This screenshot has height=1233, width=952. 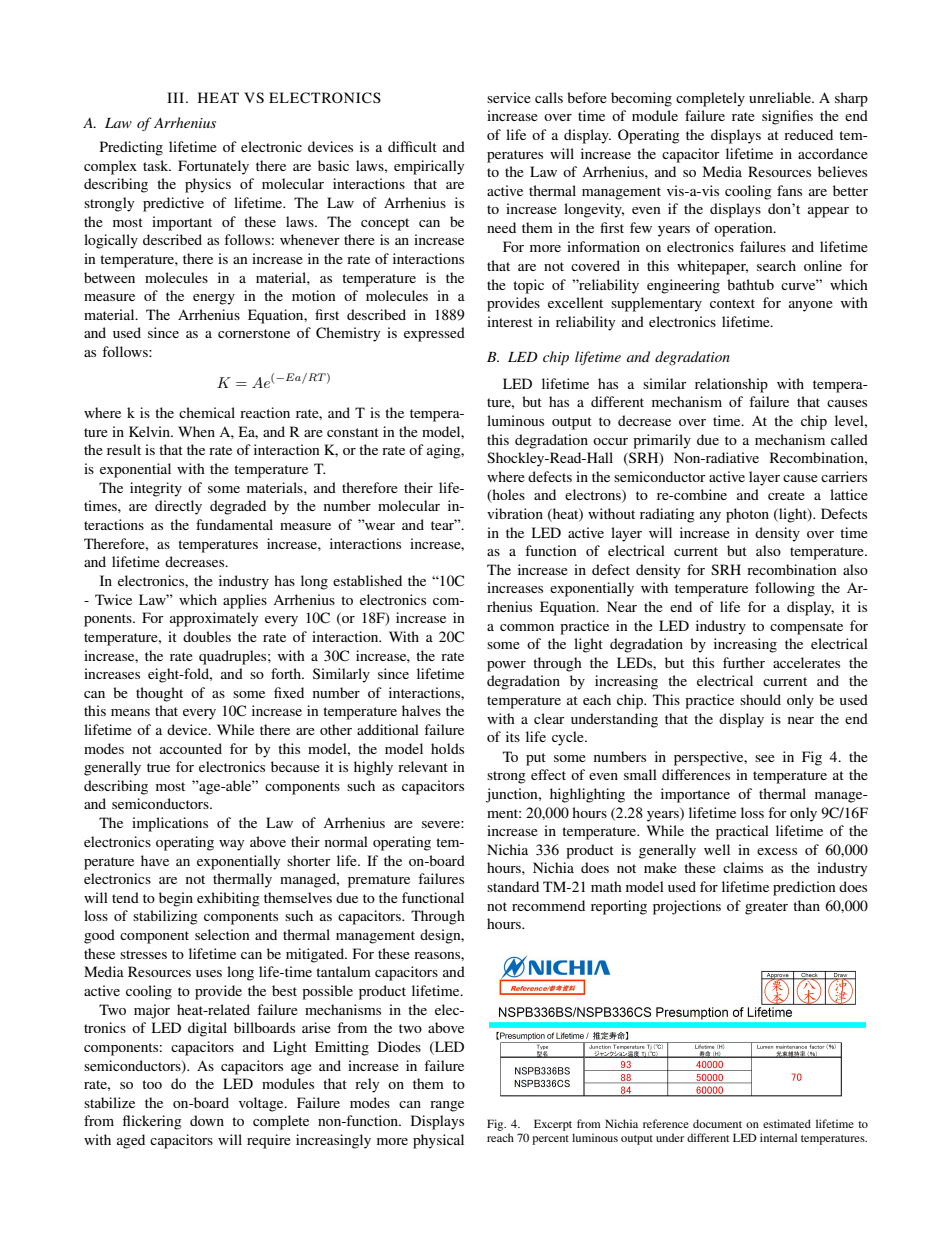 I want to click on compensate, so click(x=806, y=628).
